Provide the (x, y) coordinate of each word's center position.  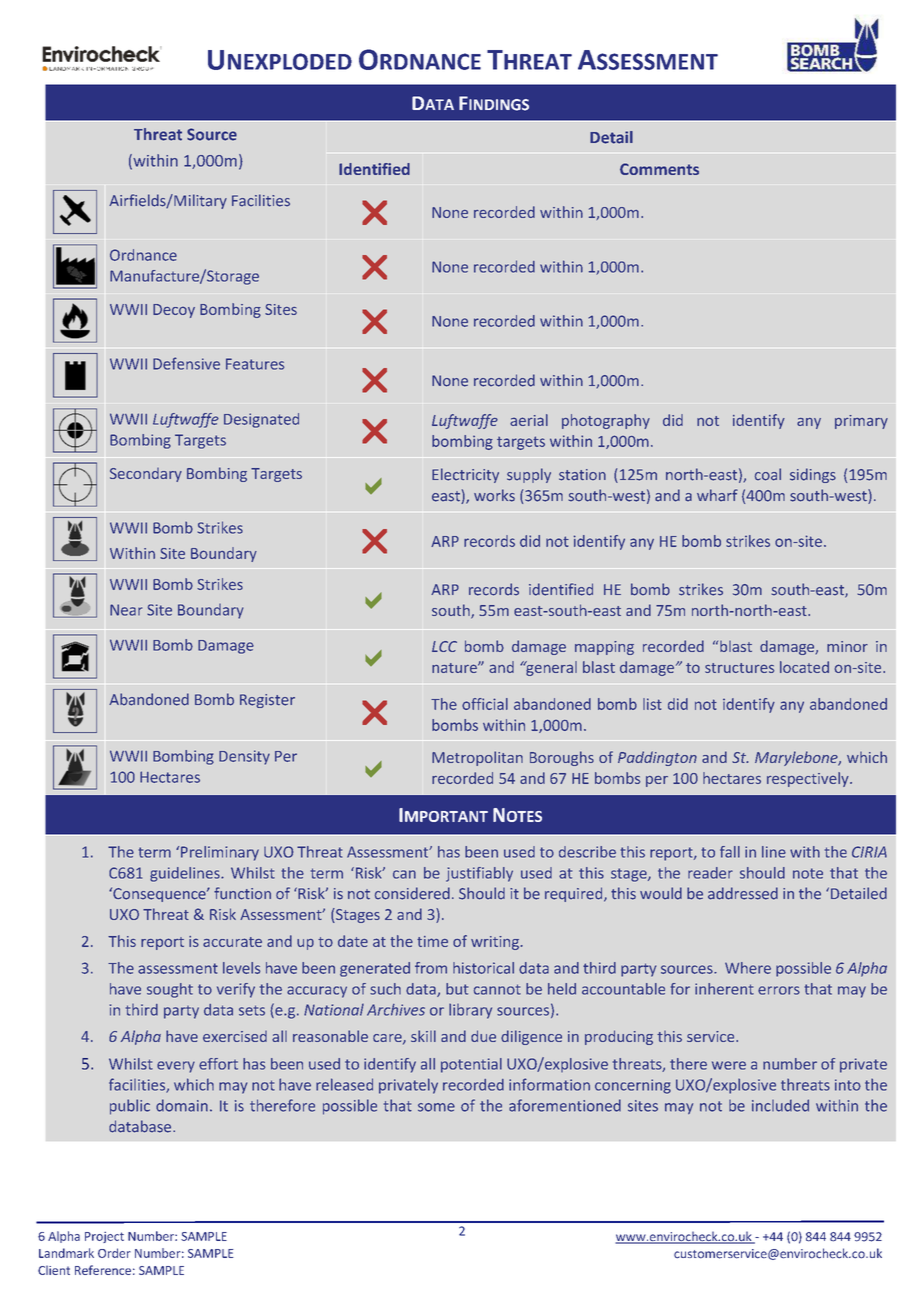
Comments (659, 169)
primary (861, 422)
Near (126, 610)
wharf (717, 495)
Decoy (174, 311)
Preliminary (220, 853)
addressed (743, 893)
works (494, 495)
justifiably (479, 874)
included (780, 1105)
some (436, 1107)
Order (114, 1253)
